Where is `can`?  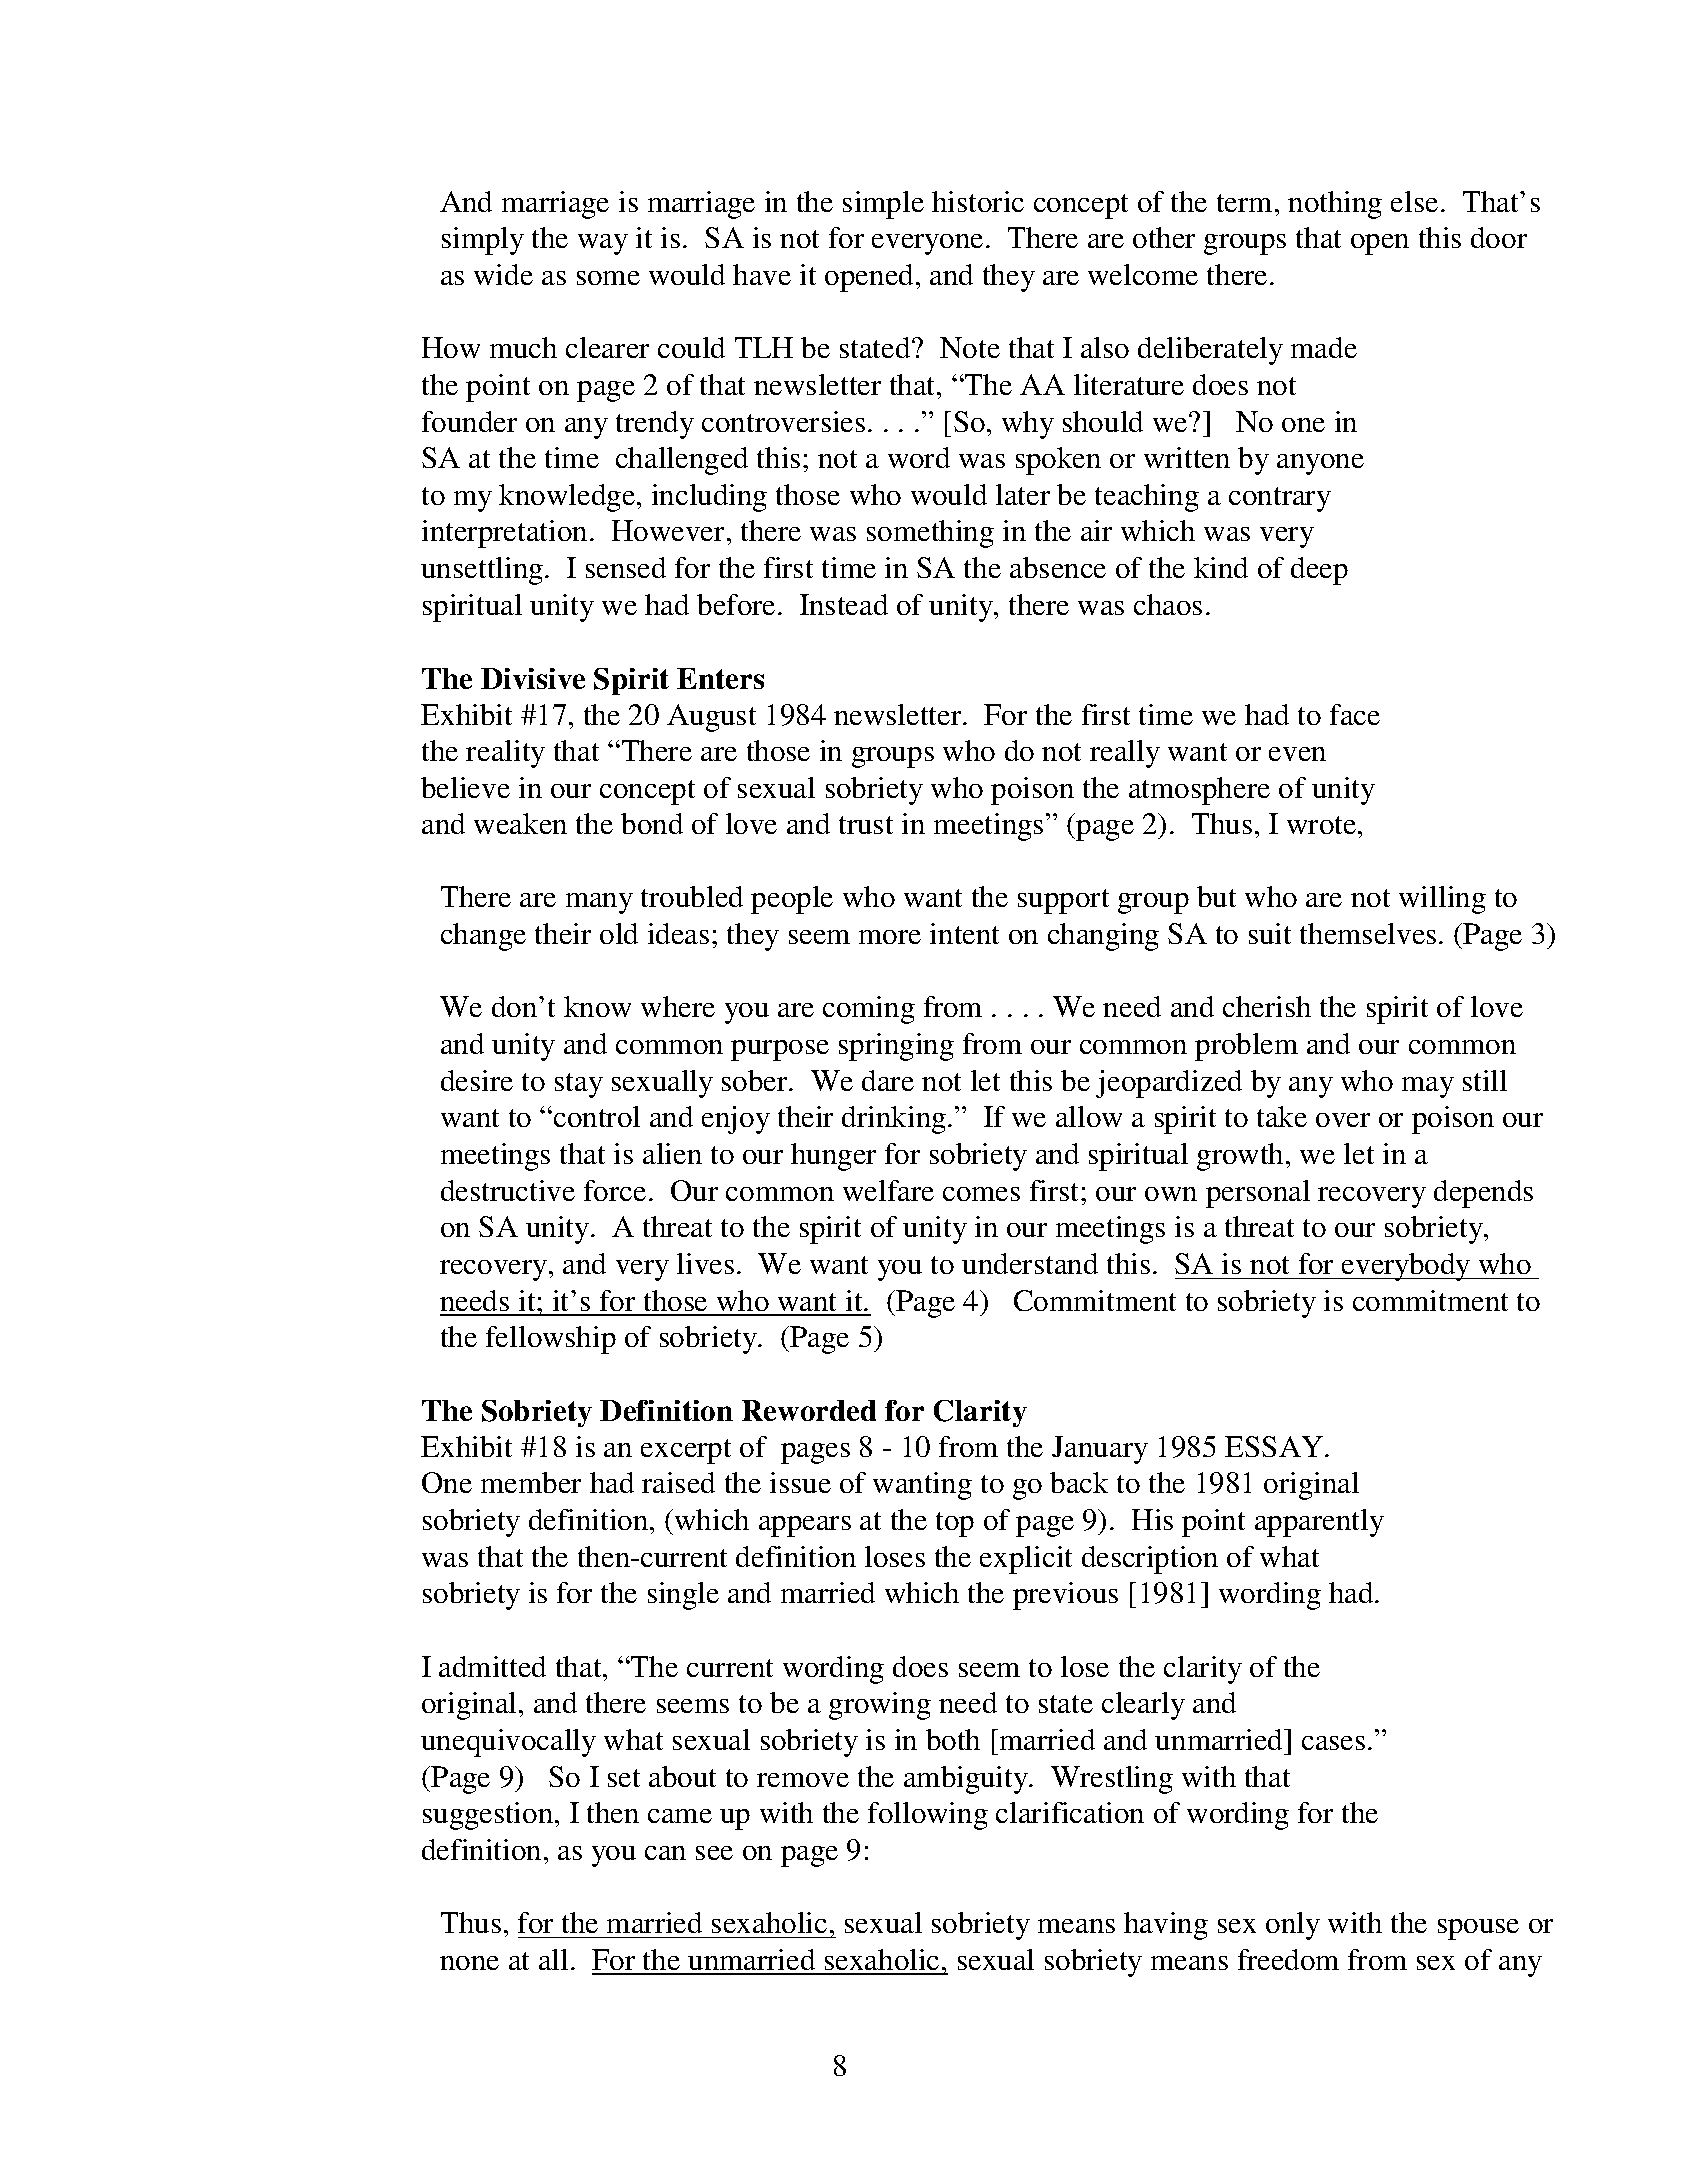
can is located at coordinates (665, 1853).
